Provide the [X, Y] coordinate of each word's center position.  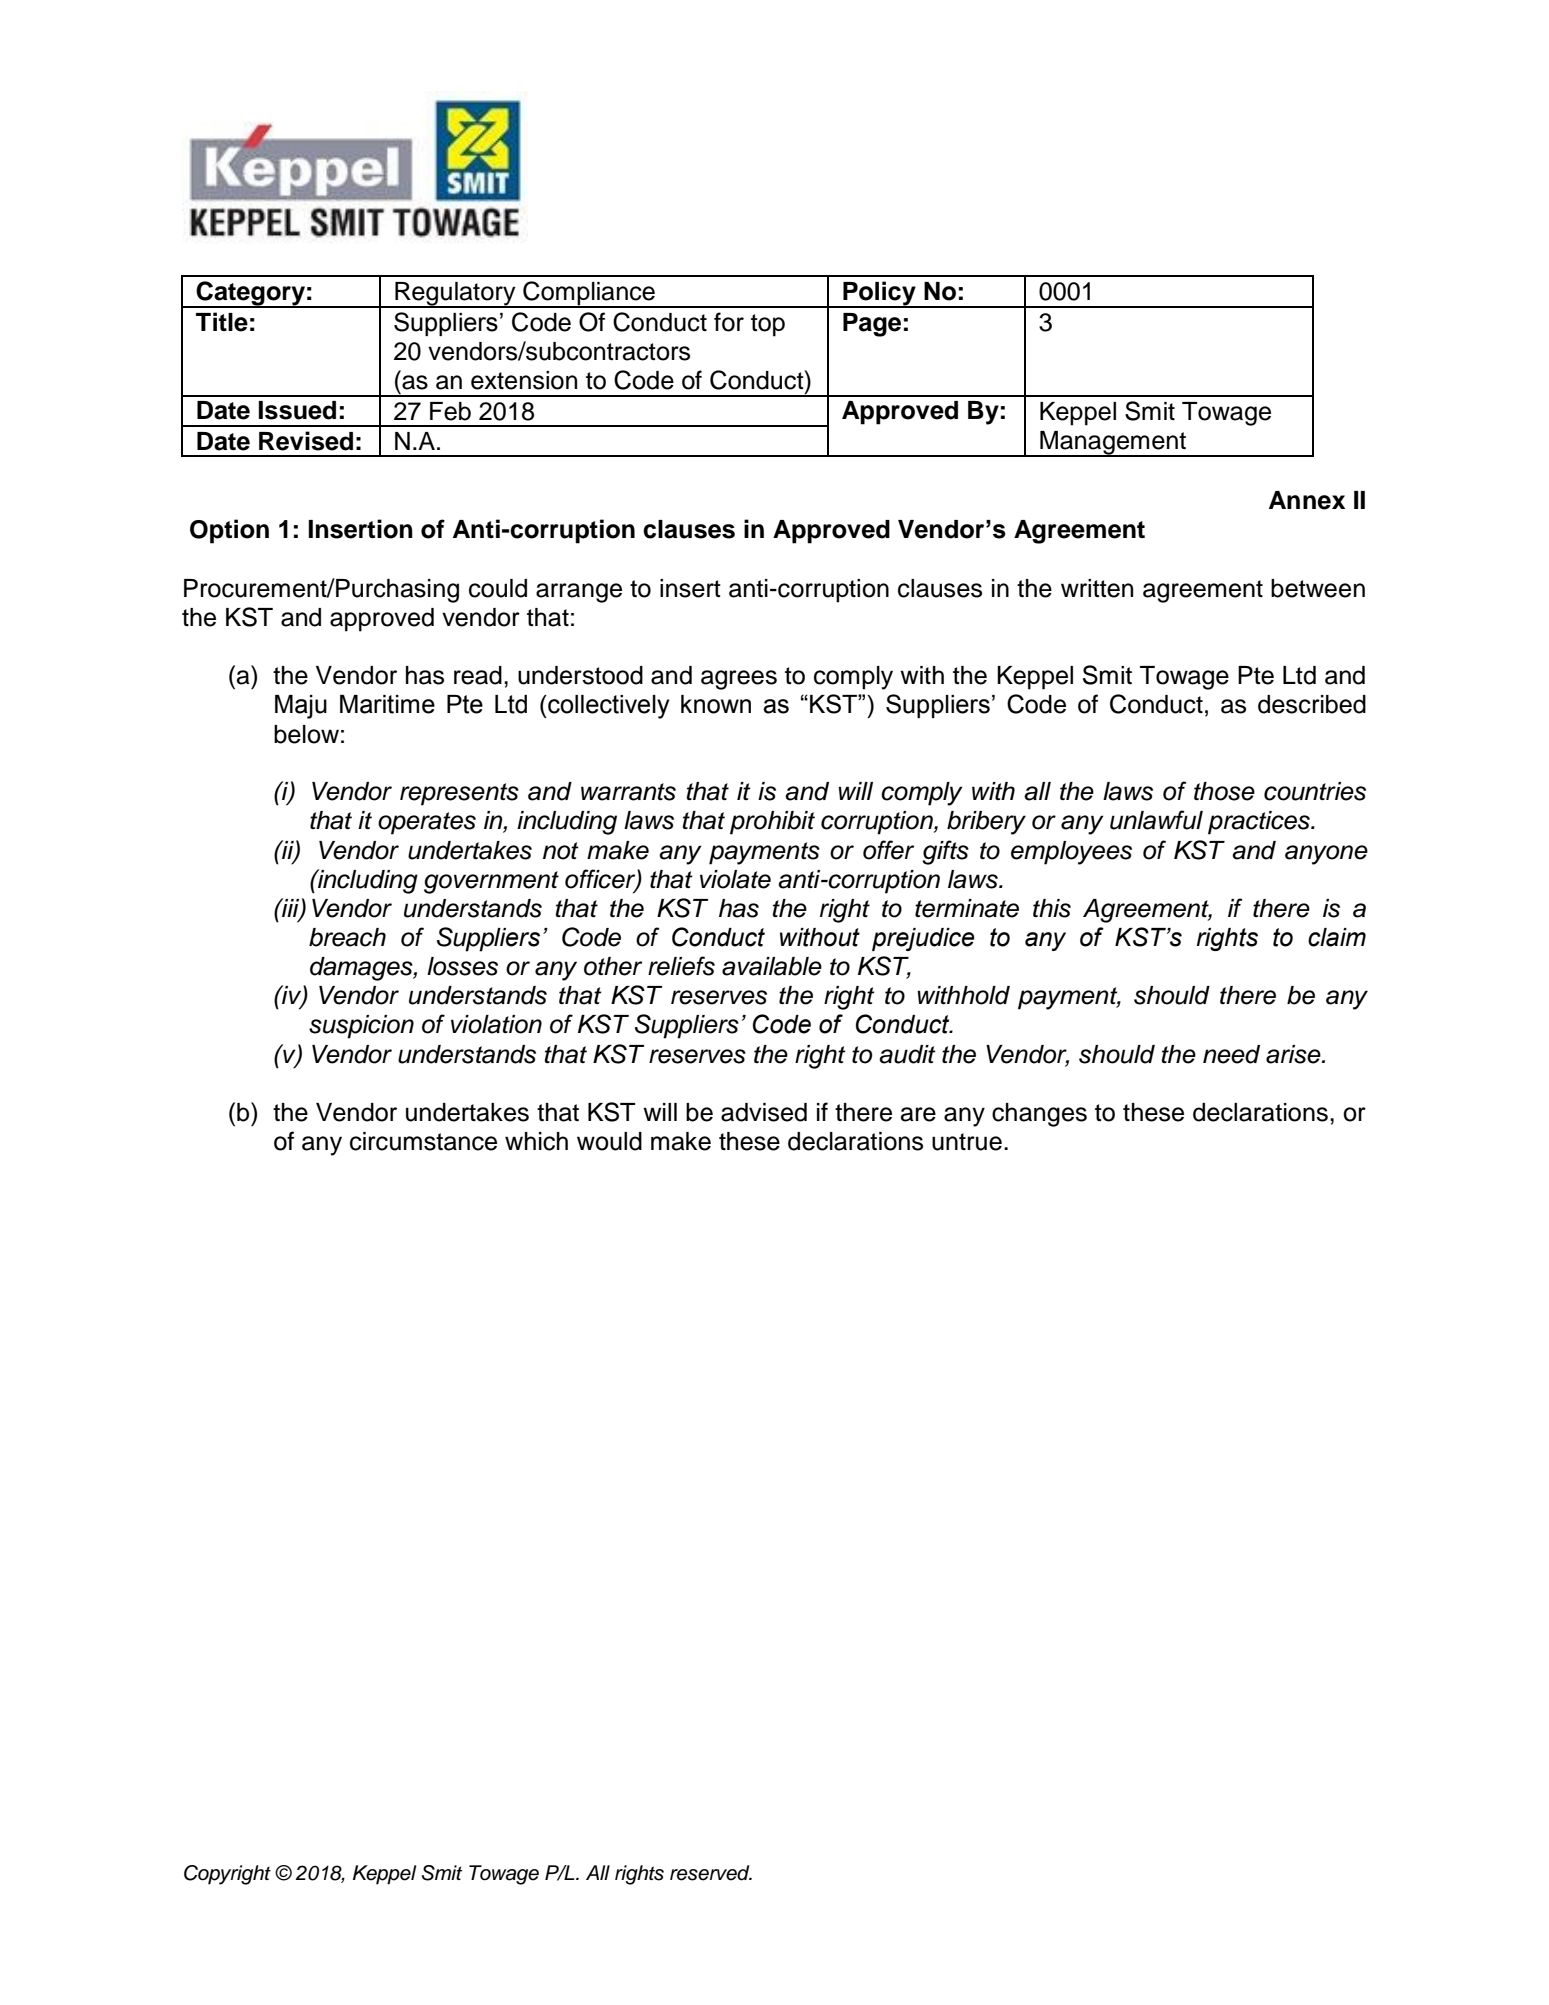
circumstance [423, 1141]
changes [1039, 1115]
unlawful [1156, 820]
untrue [967, 1142]
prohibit [772, 823]
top [768, 325]
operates [427, 823]
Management [1113, 444]
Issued [297, 410]
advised [764, 1112]
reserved [711, 1873]
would [609, 1141]
